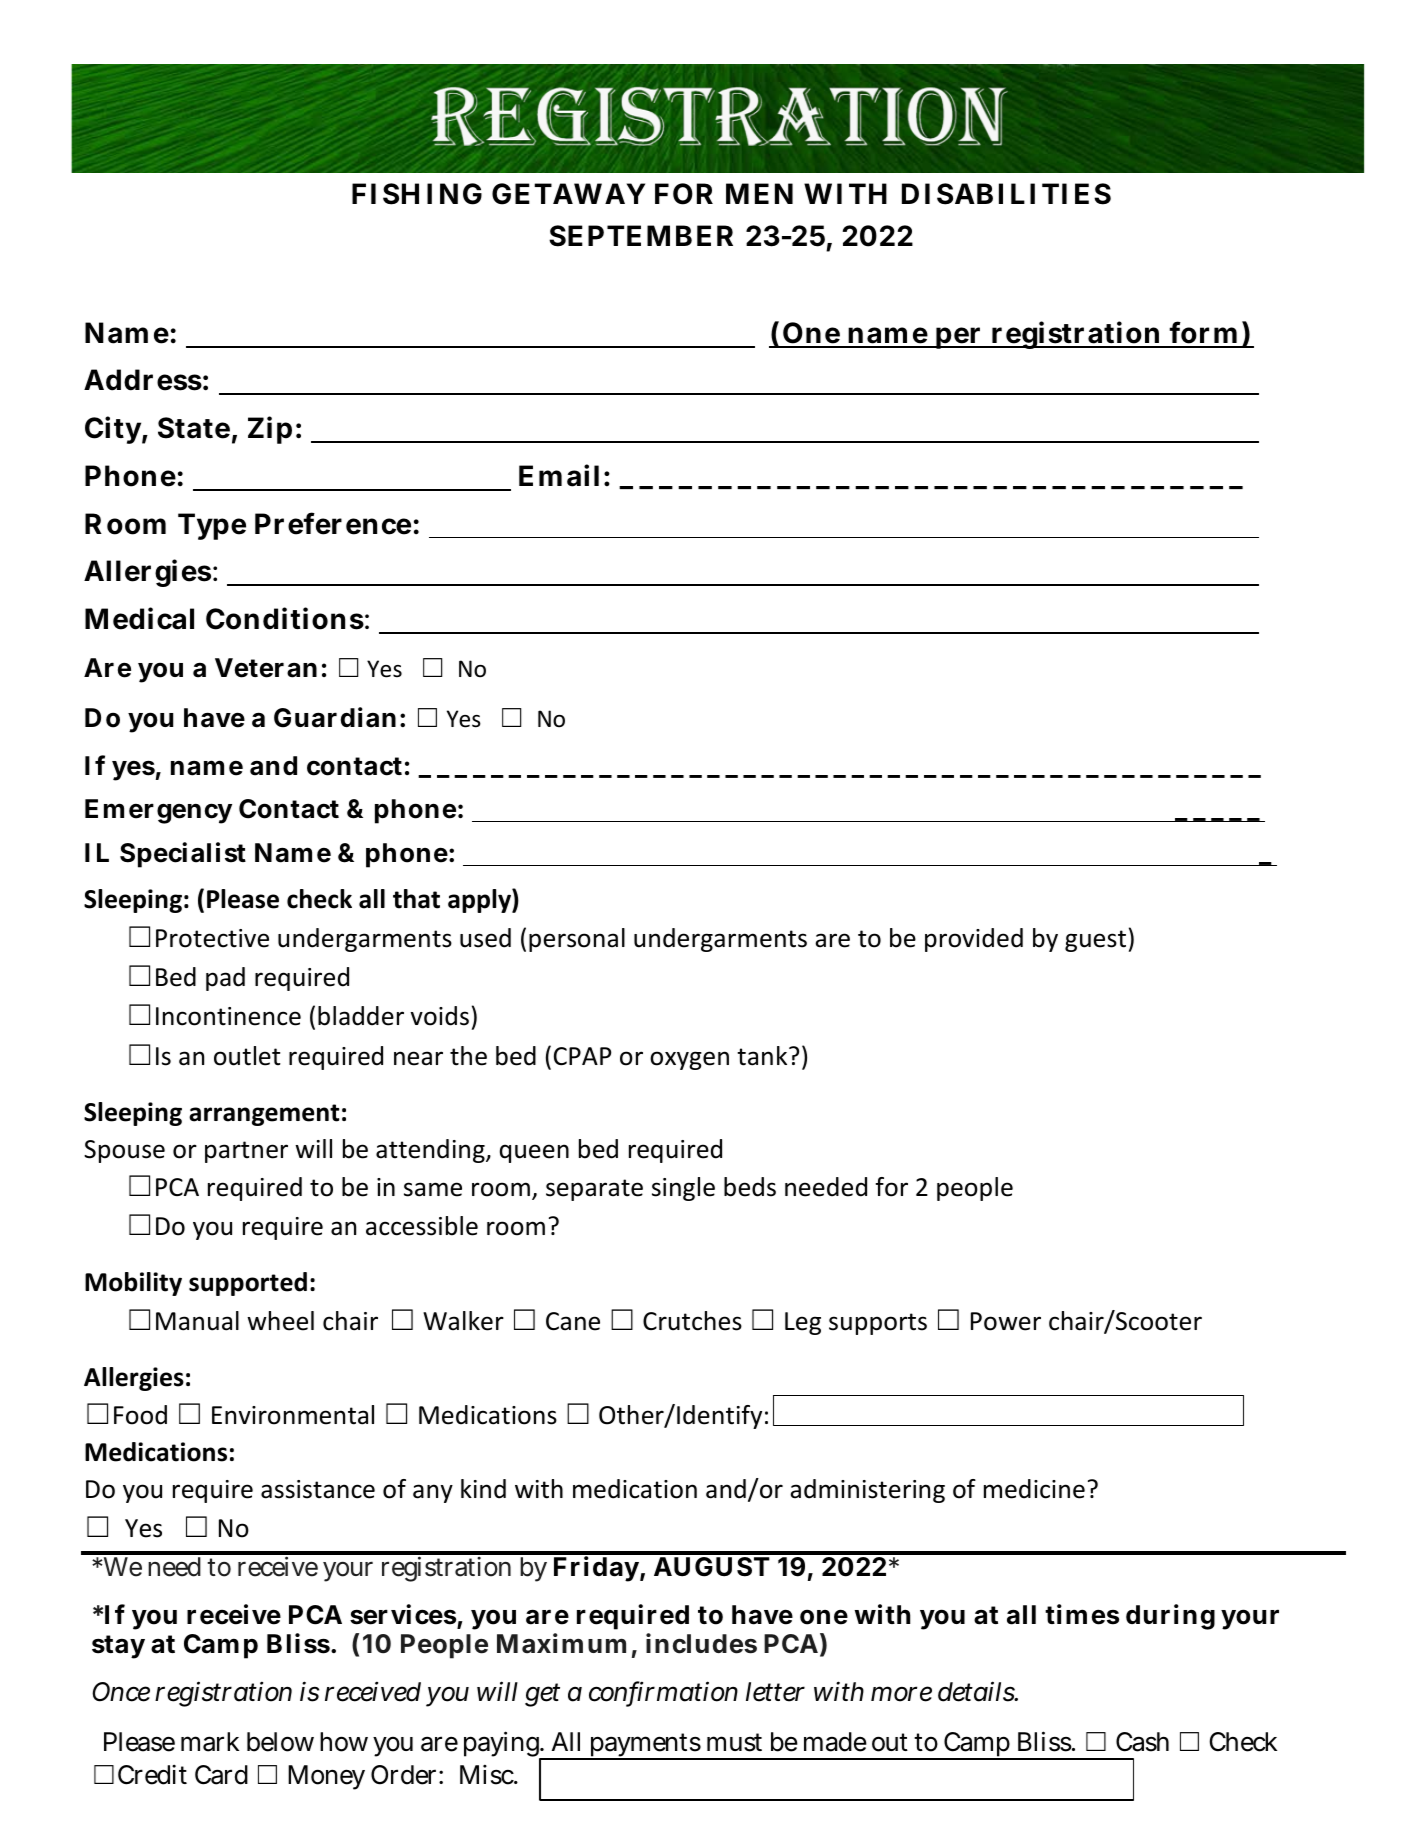  I want to click on DISABILITIES, so click(1006, 194).
